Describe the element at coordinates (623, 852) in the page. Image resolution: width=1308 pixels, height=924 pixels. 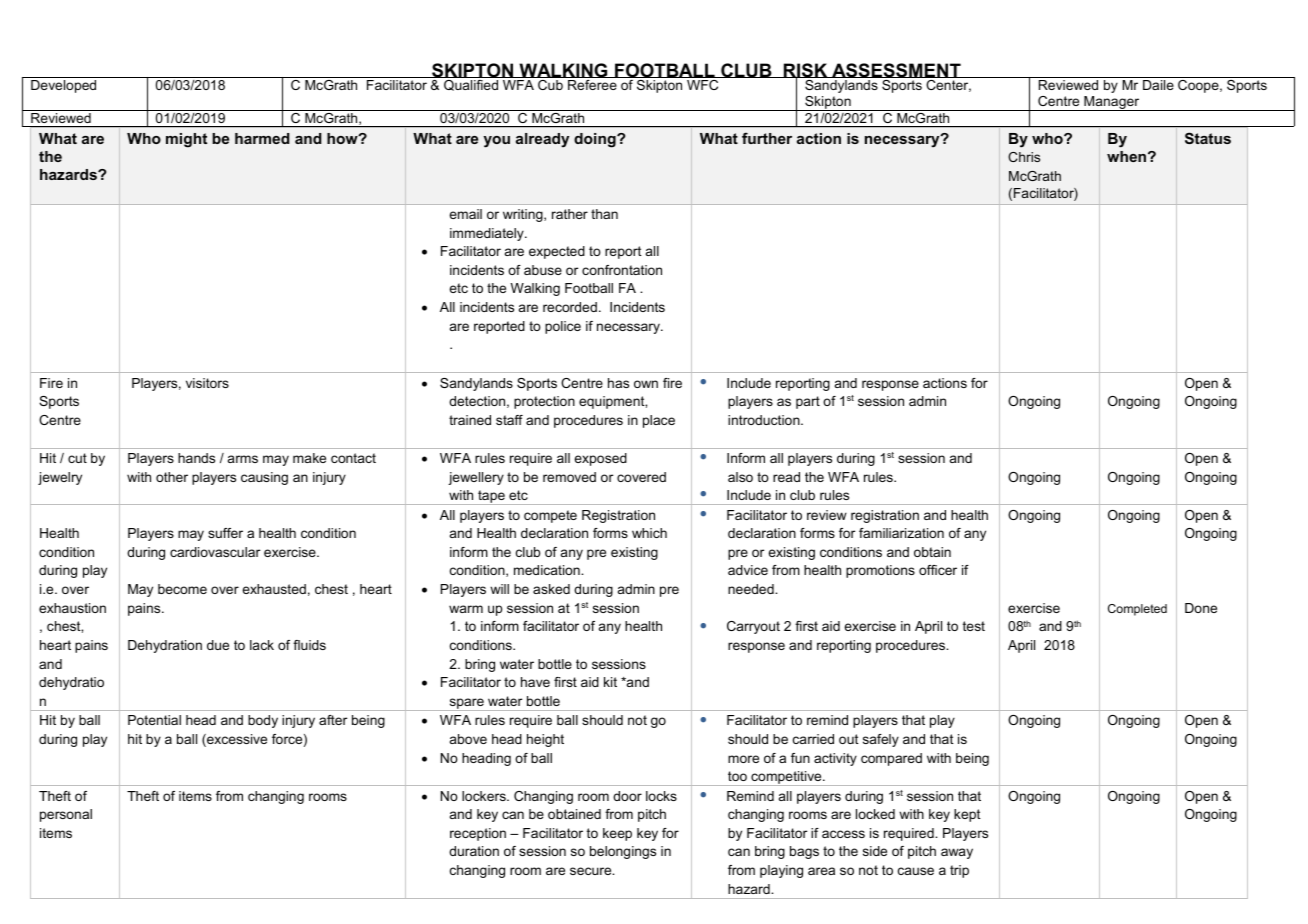
I see `belongings` at that location.
